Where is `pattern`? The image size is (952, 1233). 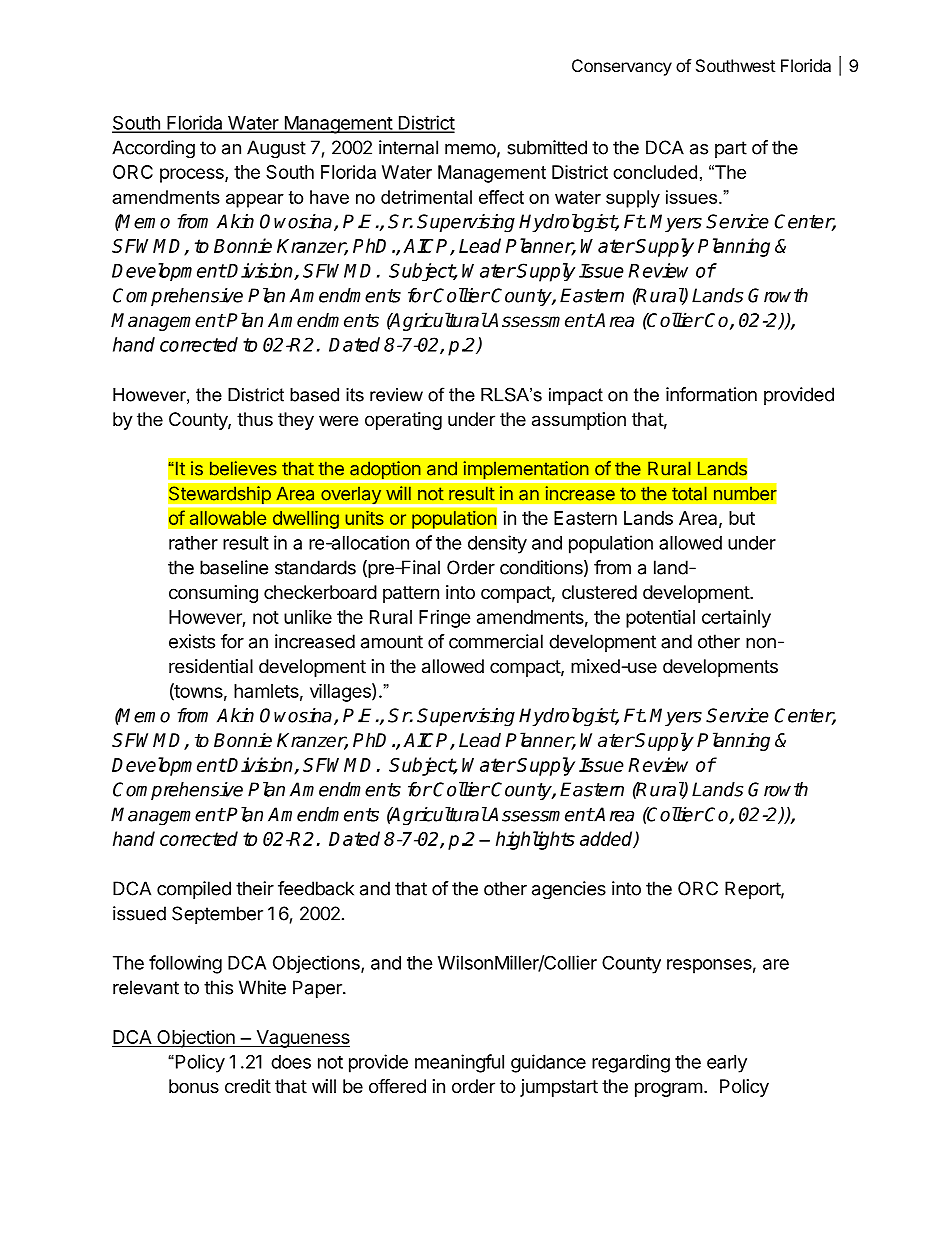 pattern is located at coordinates (411, 594).
